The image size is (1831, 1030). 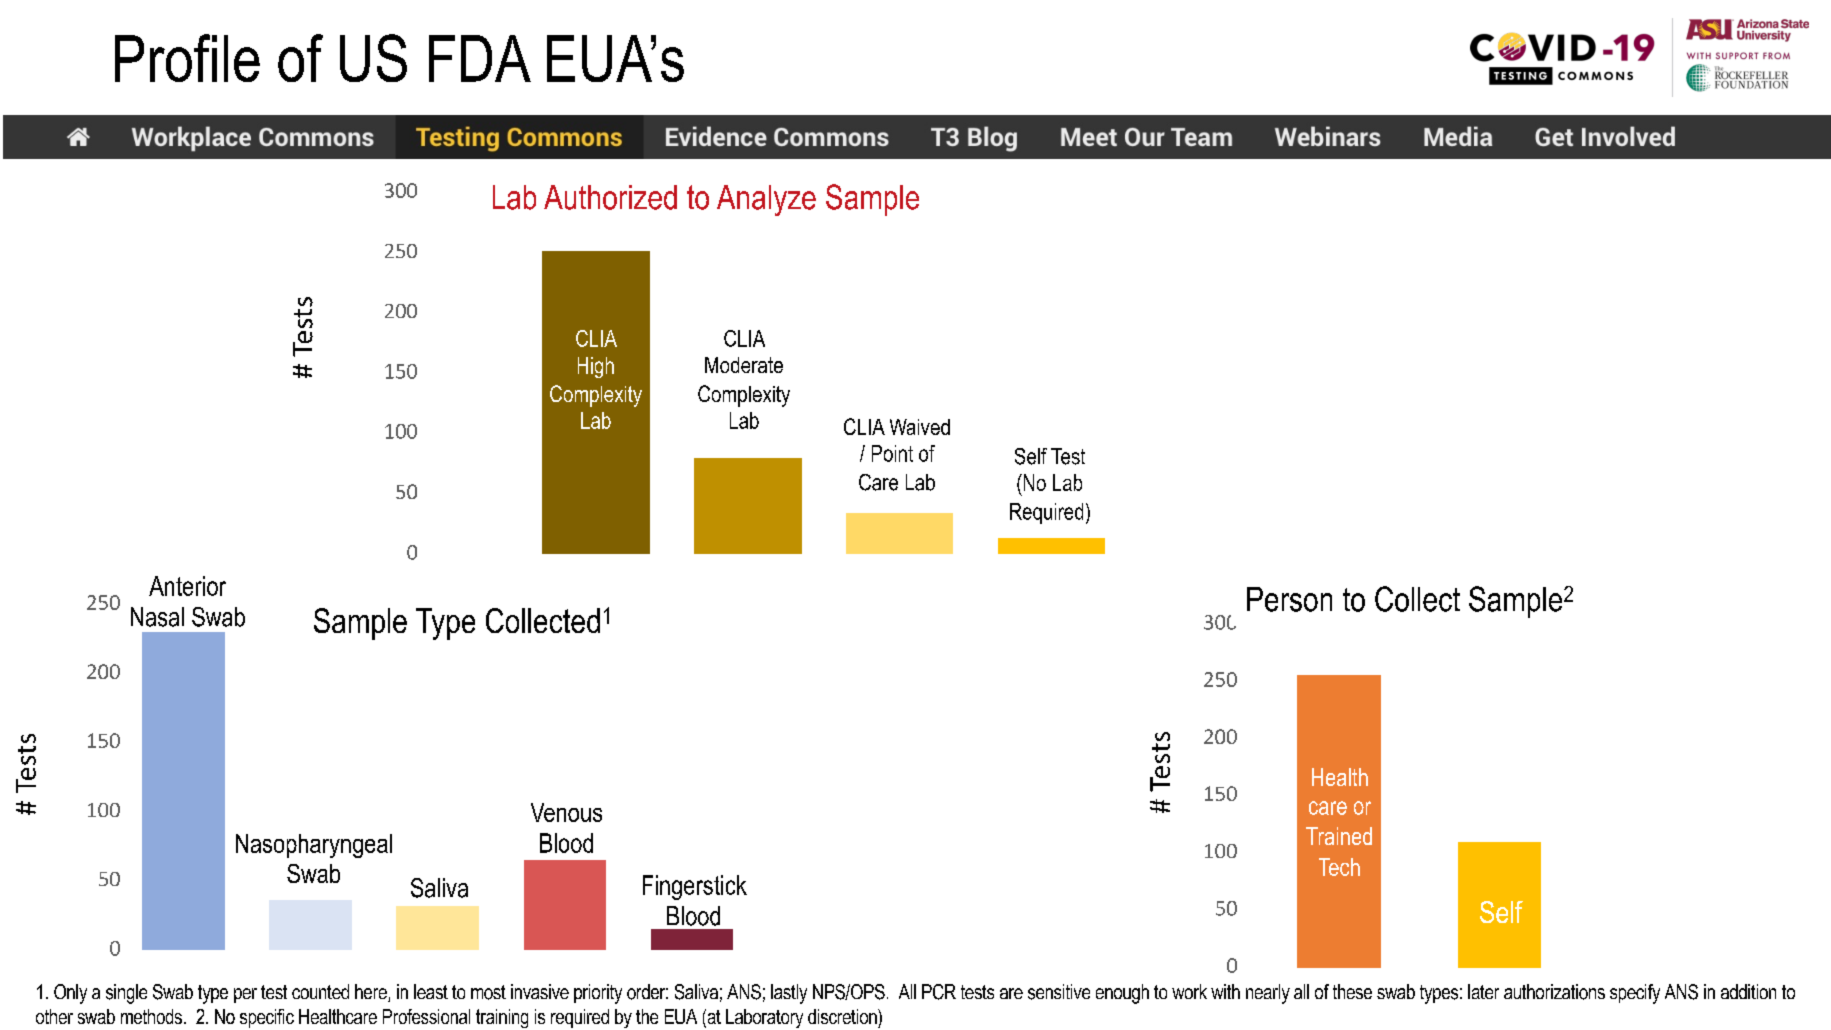 What do you see at coordinates (187, 58) in the screenshot?
I see `Profile` at bounding box center [187, 58].
